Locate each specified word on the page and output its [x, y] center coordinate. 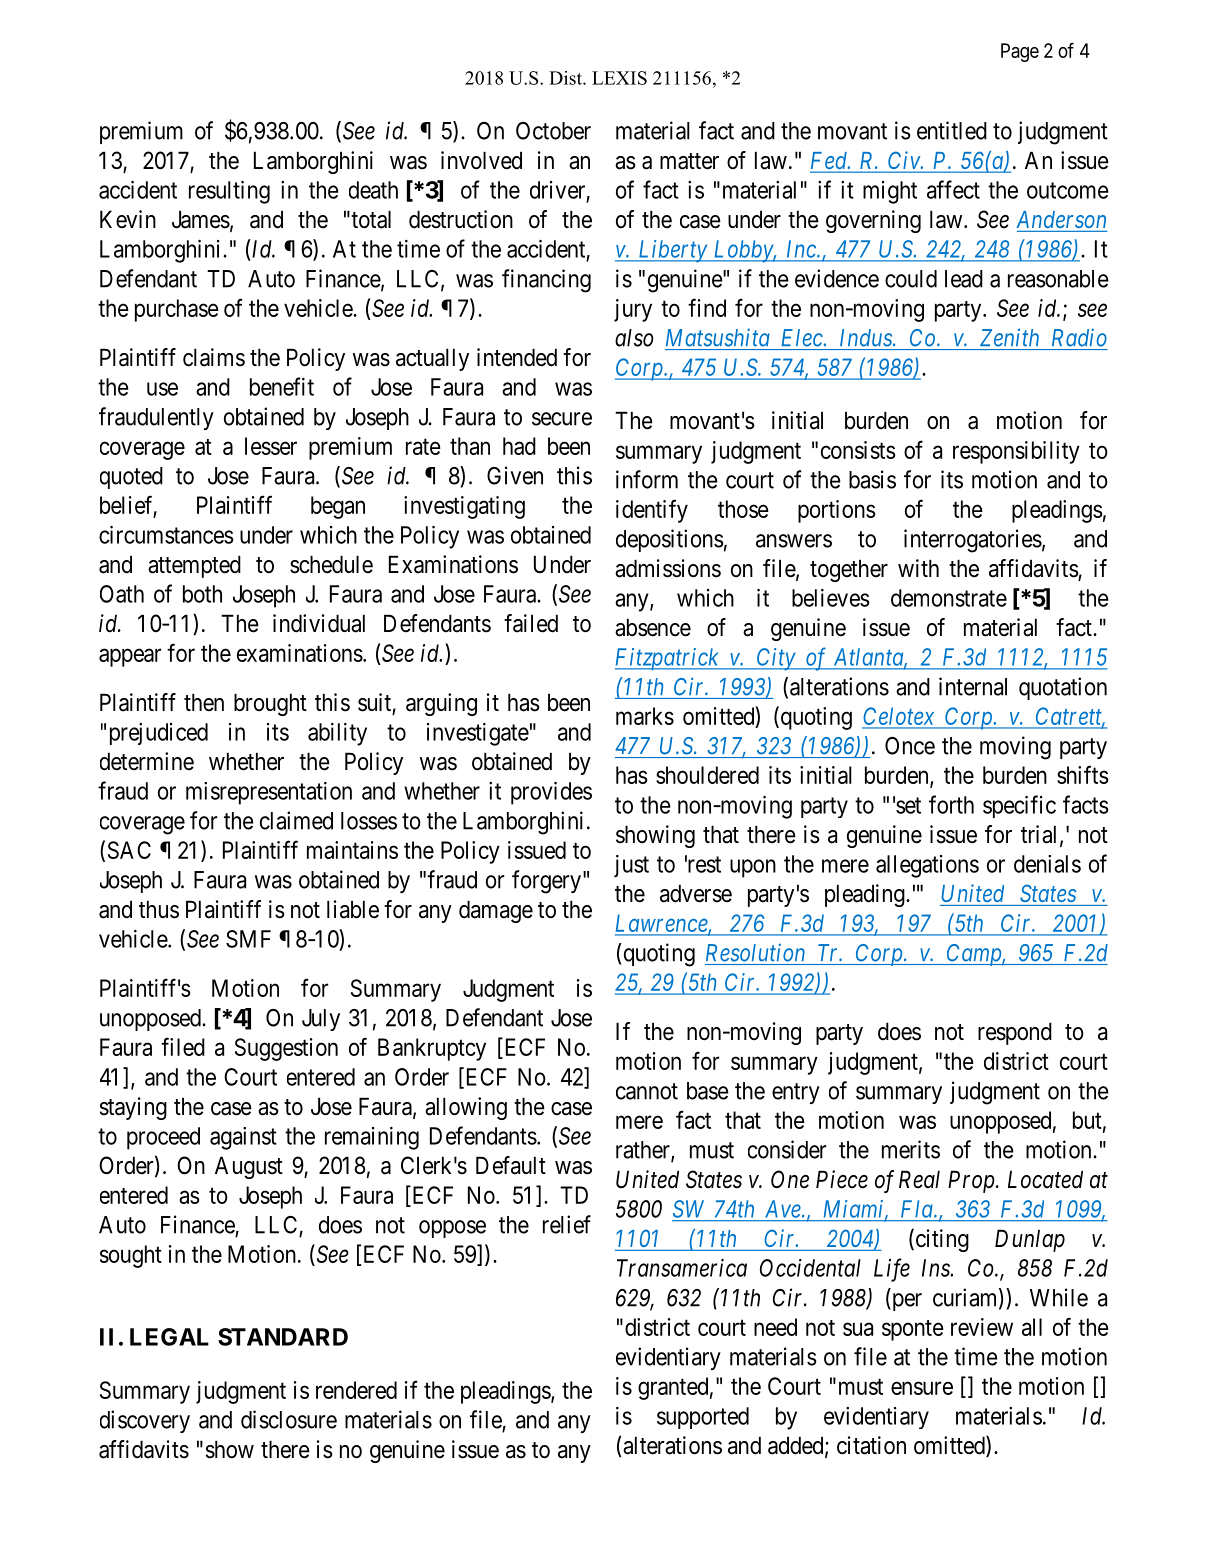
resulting [229, 192]
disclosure [289, 1419]
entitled [952, 130]
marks [645, 716]
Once [910, 746]
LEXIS [619, 78]
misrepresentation [269, 793]
